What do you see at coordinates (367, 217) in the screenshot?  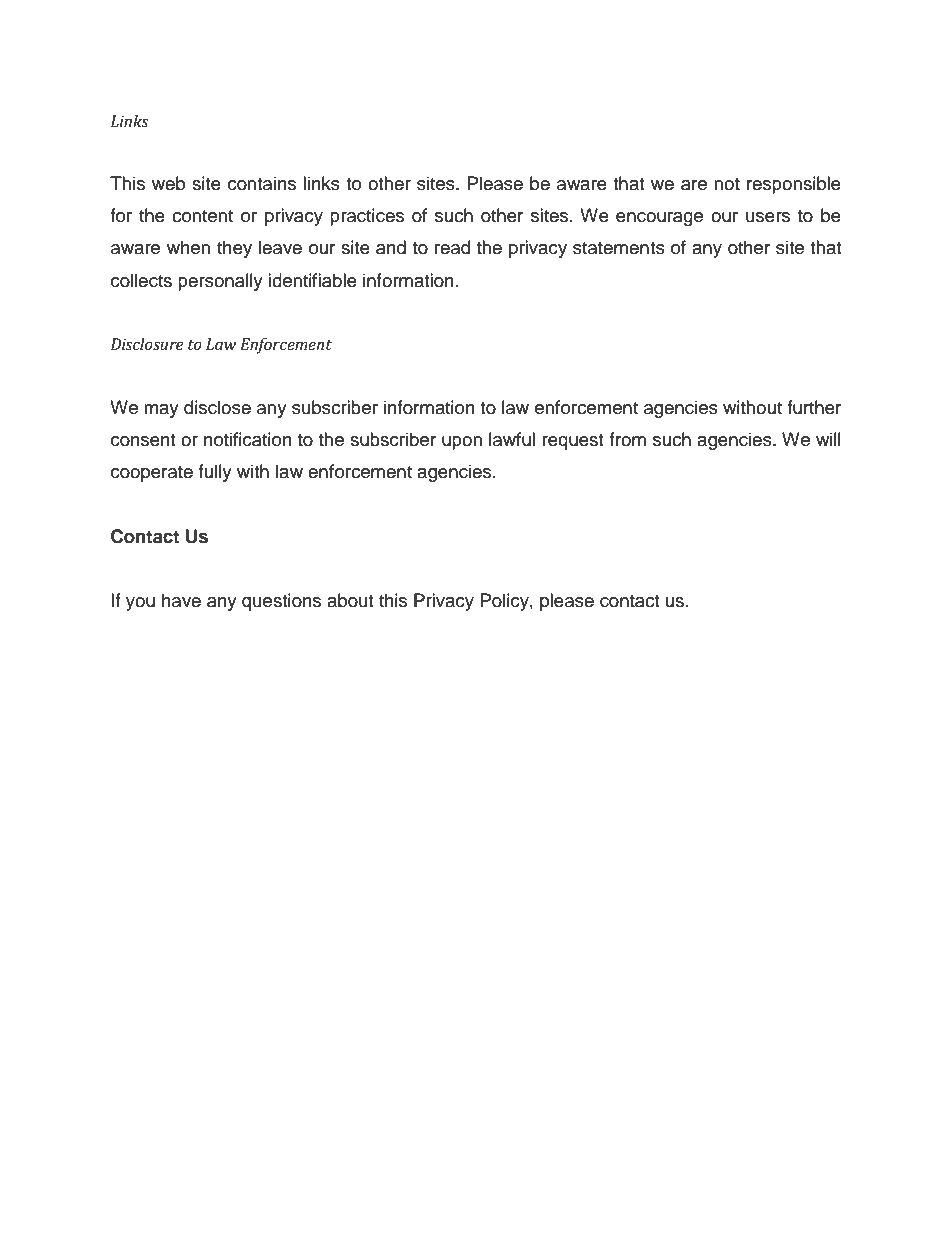 I see `practices` at bounding box center [367, 217].
